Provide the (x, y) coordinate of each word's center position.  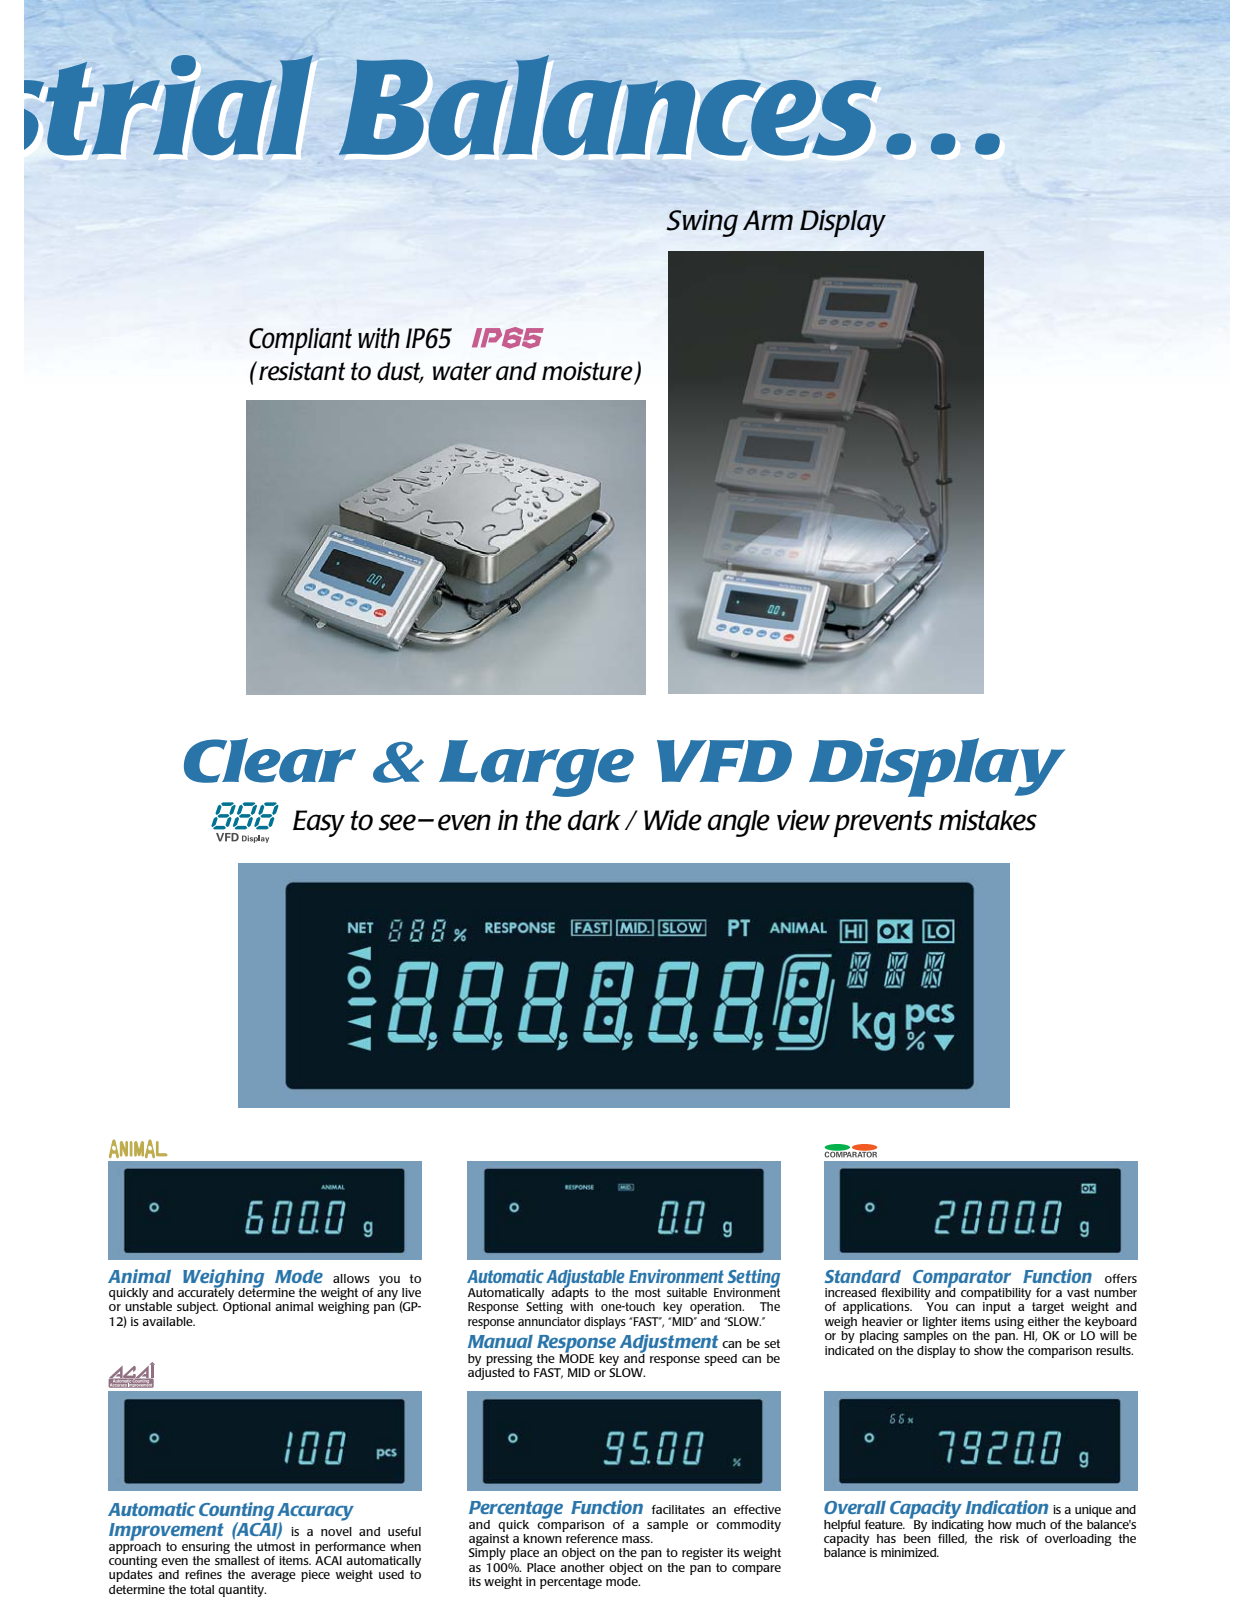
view (803, 820)
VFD (724, 761)
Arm (768, 220)
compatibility (997, 1295)
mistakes (988, 820)
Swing (702, 223)
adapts (570, 1294)
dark (594, 820)
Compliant (300, 341)
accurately (206, 1294)
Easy (319, 823)
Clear (270, 760)
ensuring (206, 1548)
